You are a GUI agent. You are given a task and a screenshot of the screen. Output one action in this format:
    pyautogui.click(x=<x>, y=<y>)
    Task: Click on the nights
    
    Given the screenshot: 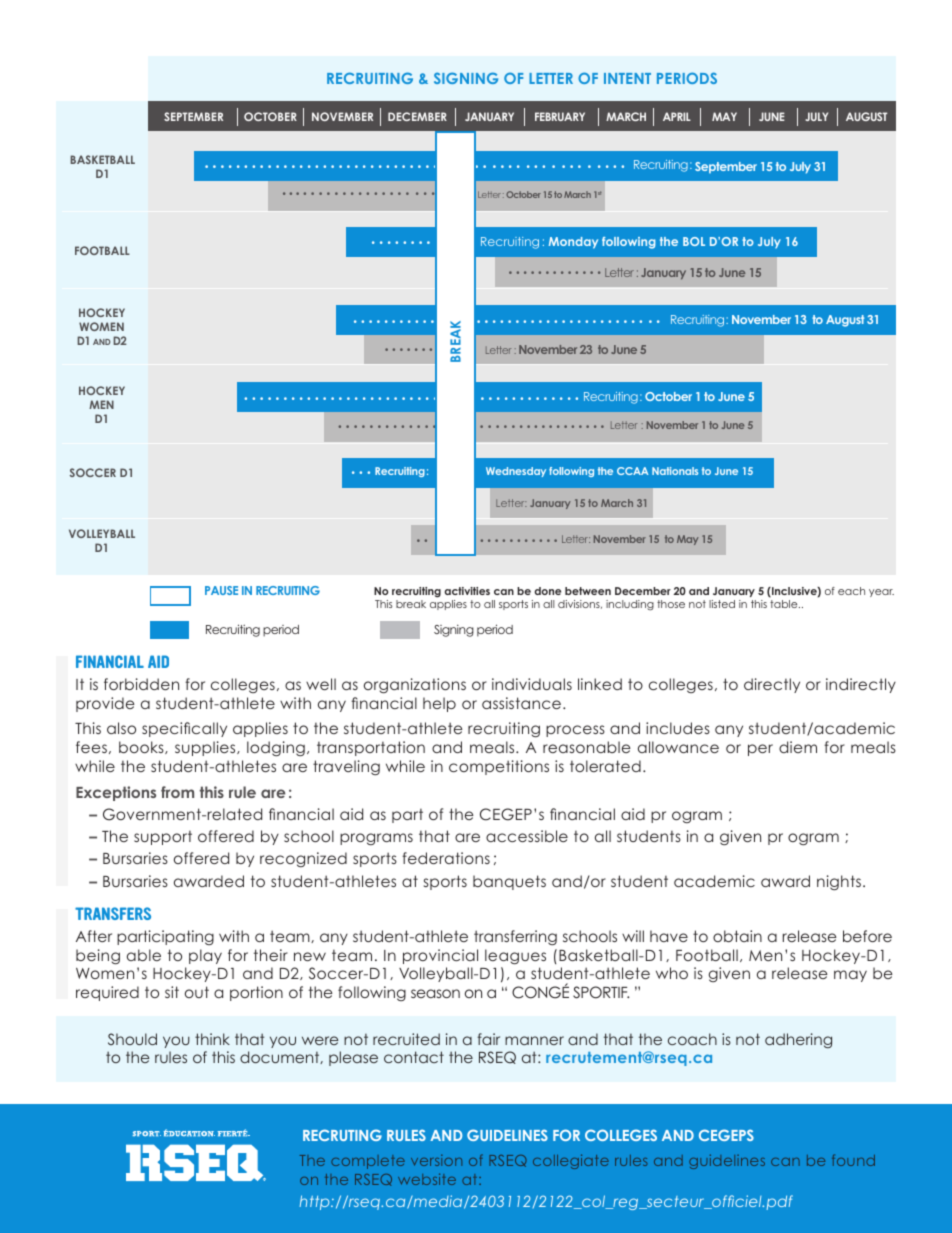 What is the action you would take?
    pyautogui.click(x=839, y=882)
